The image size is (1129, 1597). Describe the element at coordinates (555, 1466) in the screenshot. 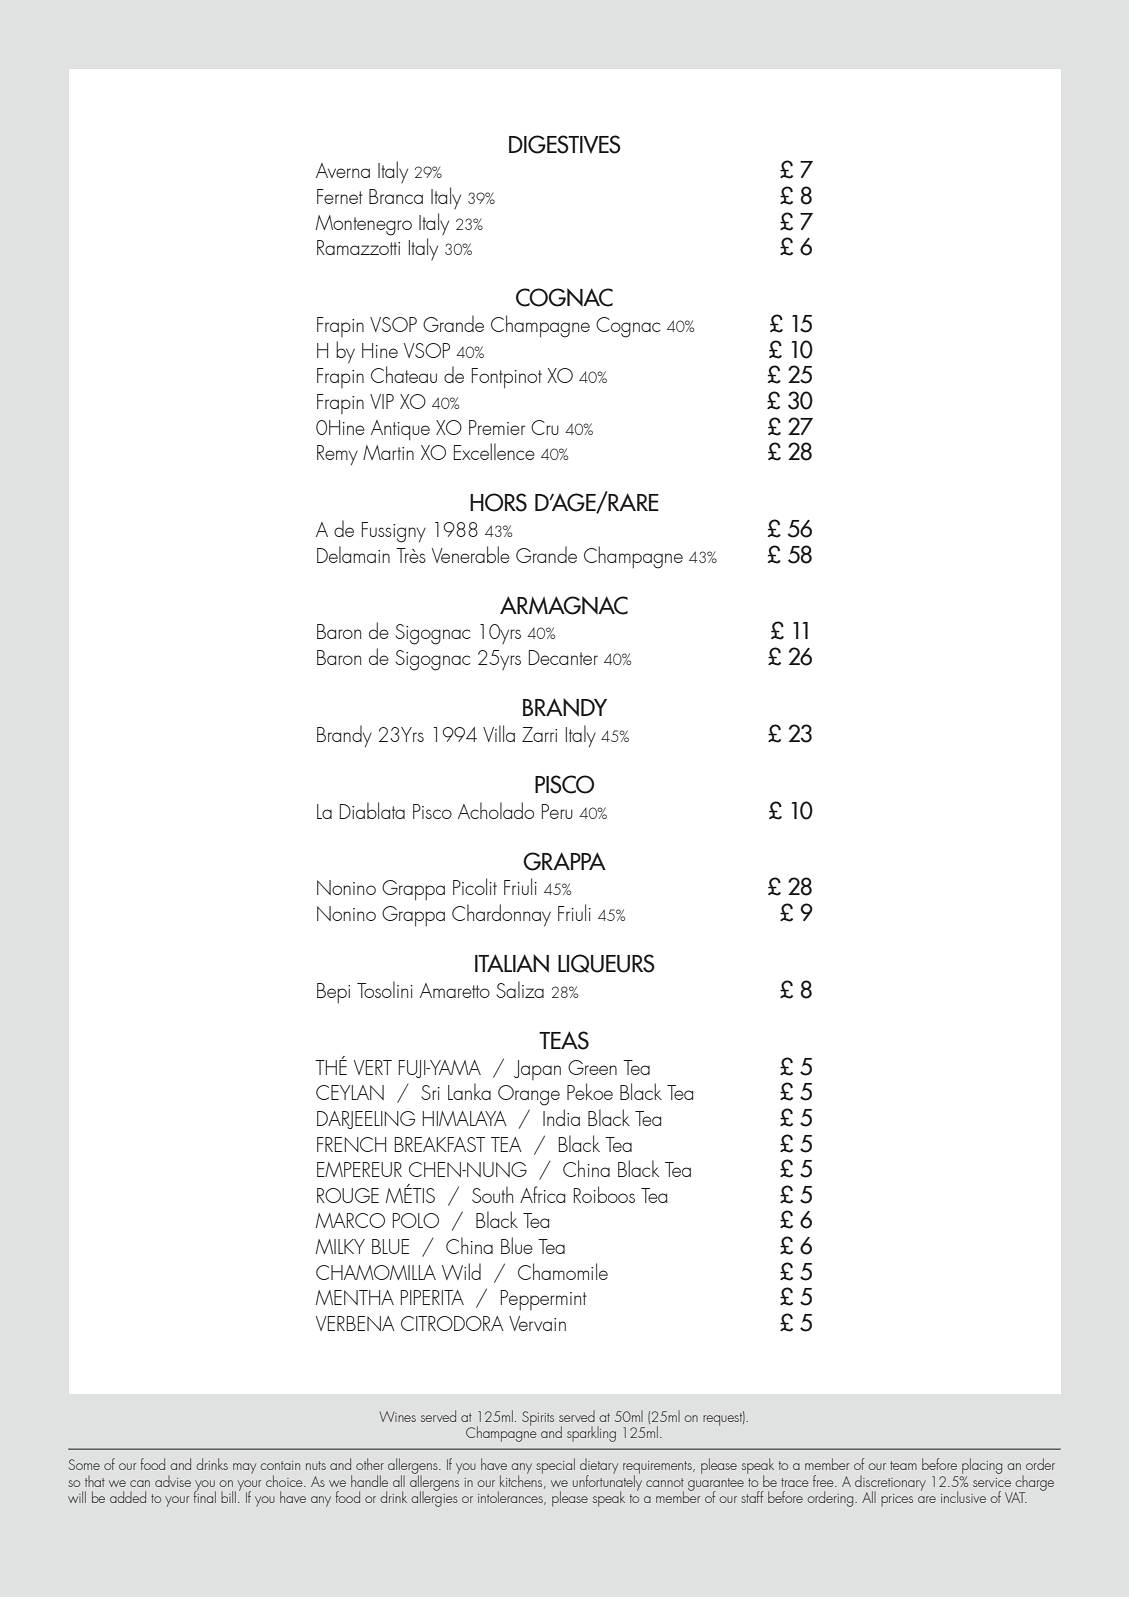

I see `special` at that location.
